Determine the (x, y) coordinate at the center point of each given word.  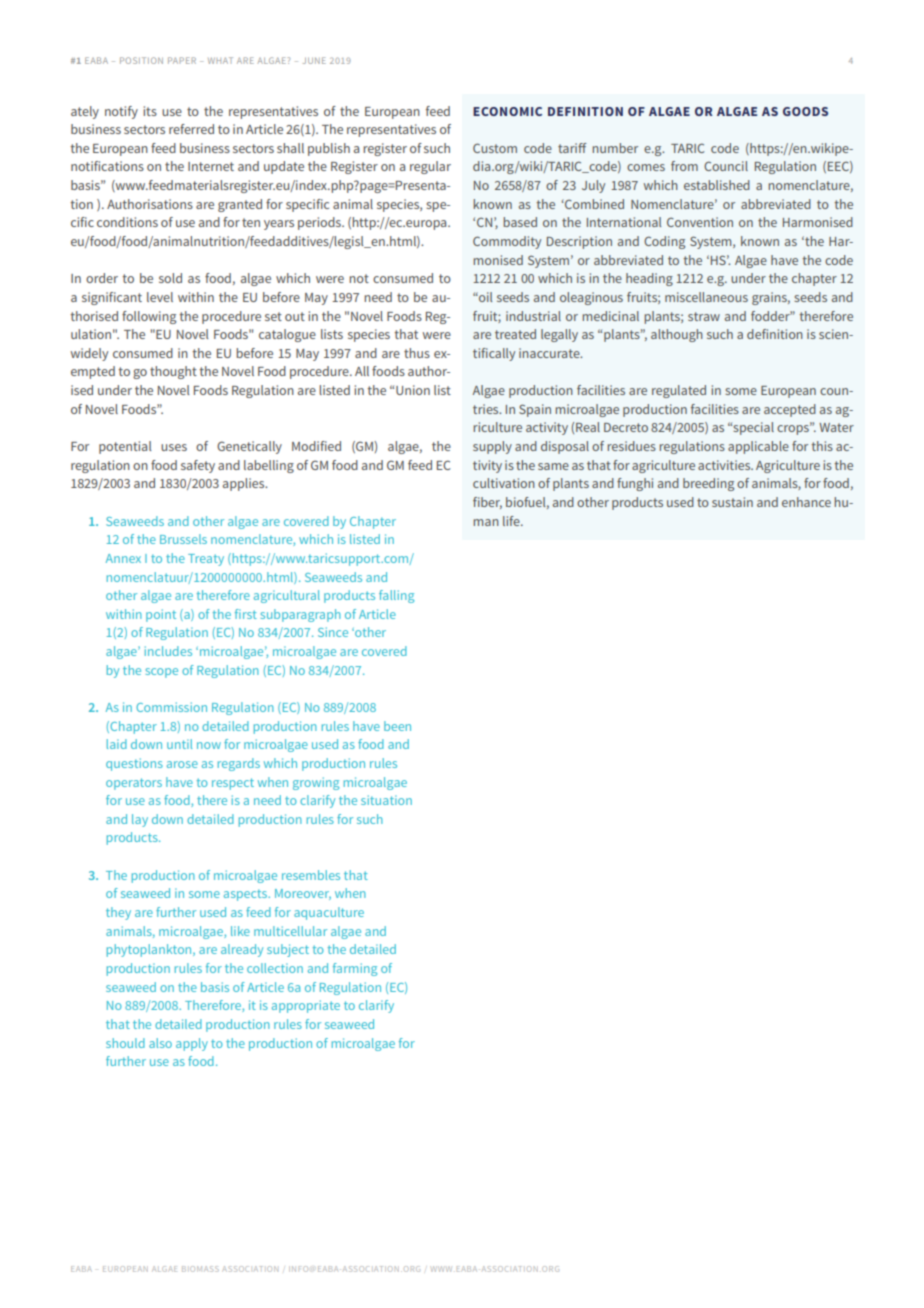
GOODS (805, 111)
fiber (487, 503)
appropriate (306, 1006)
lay (140, 820)
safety (198, 466)
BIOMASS (200, 1269)
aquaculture (329, 913)
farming (355, 969)
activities (725, 465)
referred (191, 129)
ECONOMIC (507, 111)
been (397, 726)
